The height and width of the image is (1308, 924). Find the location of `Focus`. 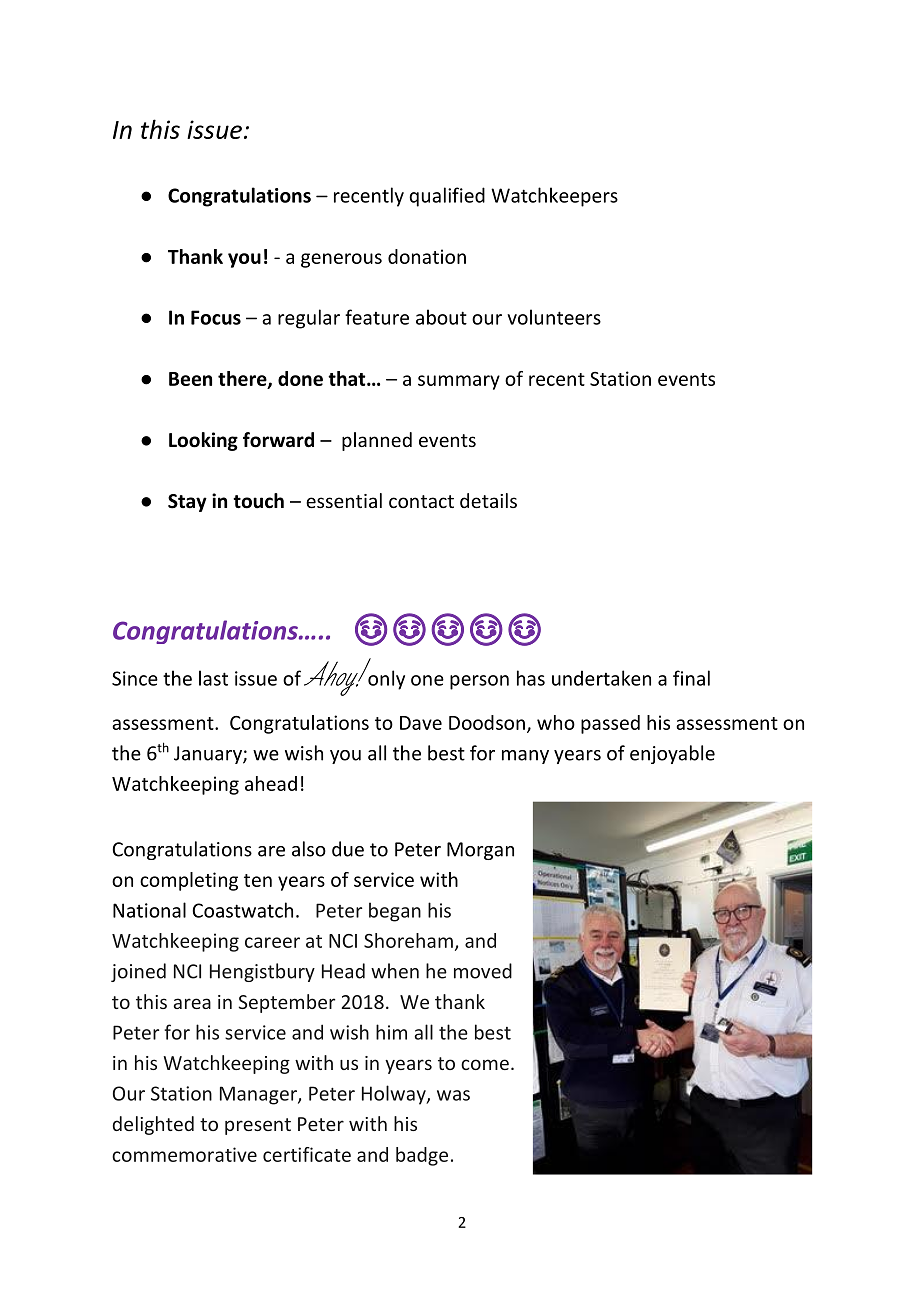

Focus is located at coordinates (216, 317).
